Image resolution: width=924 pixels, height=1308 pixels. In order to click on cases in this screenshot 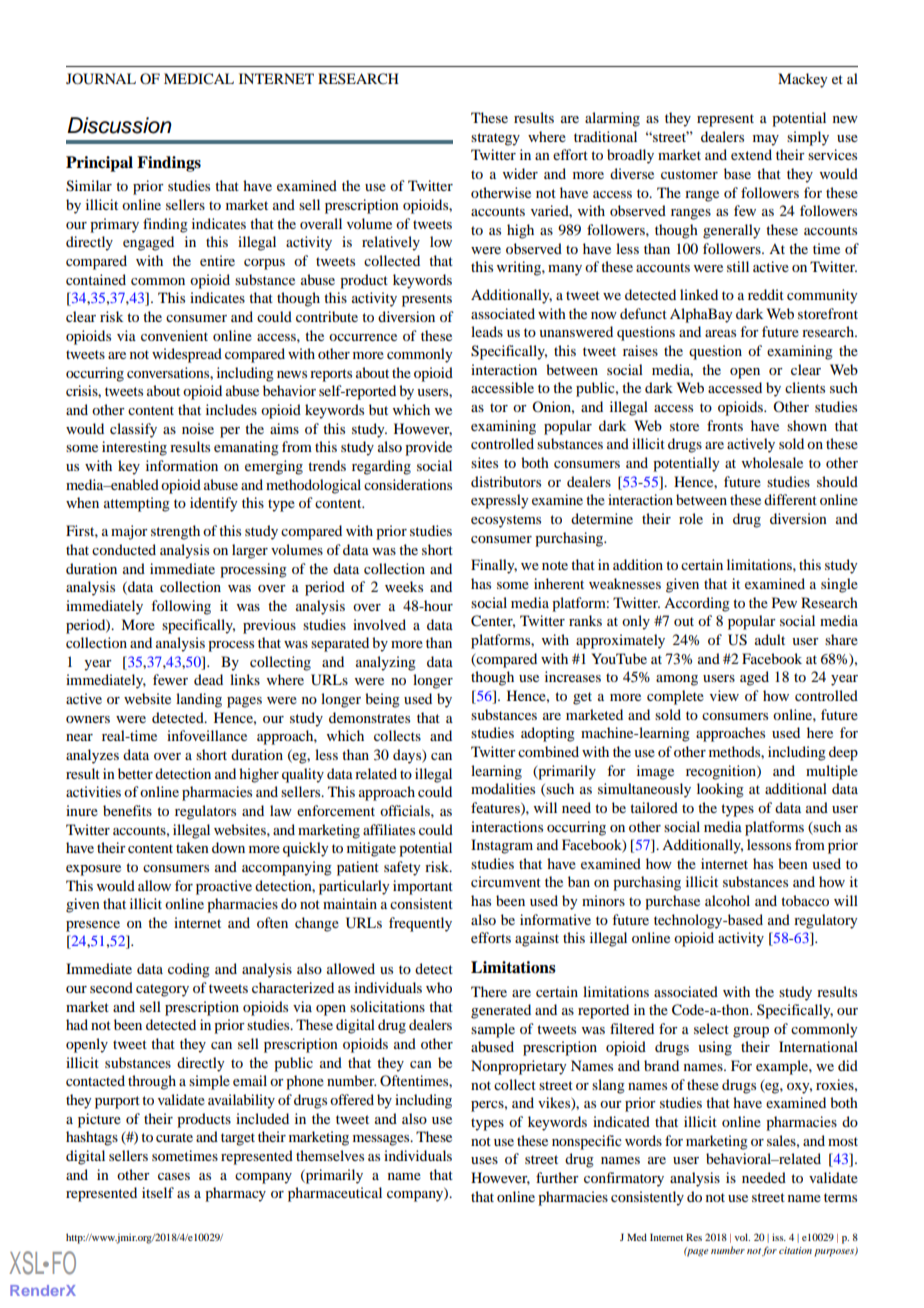, I will do `click(174, 1176)`.
